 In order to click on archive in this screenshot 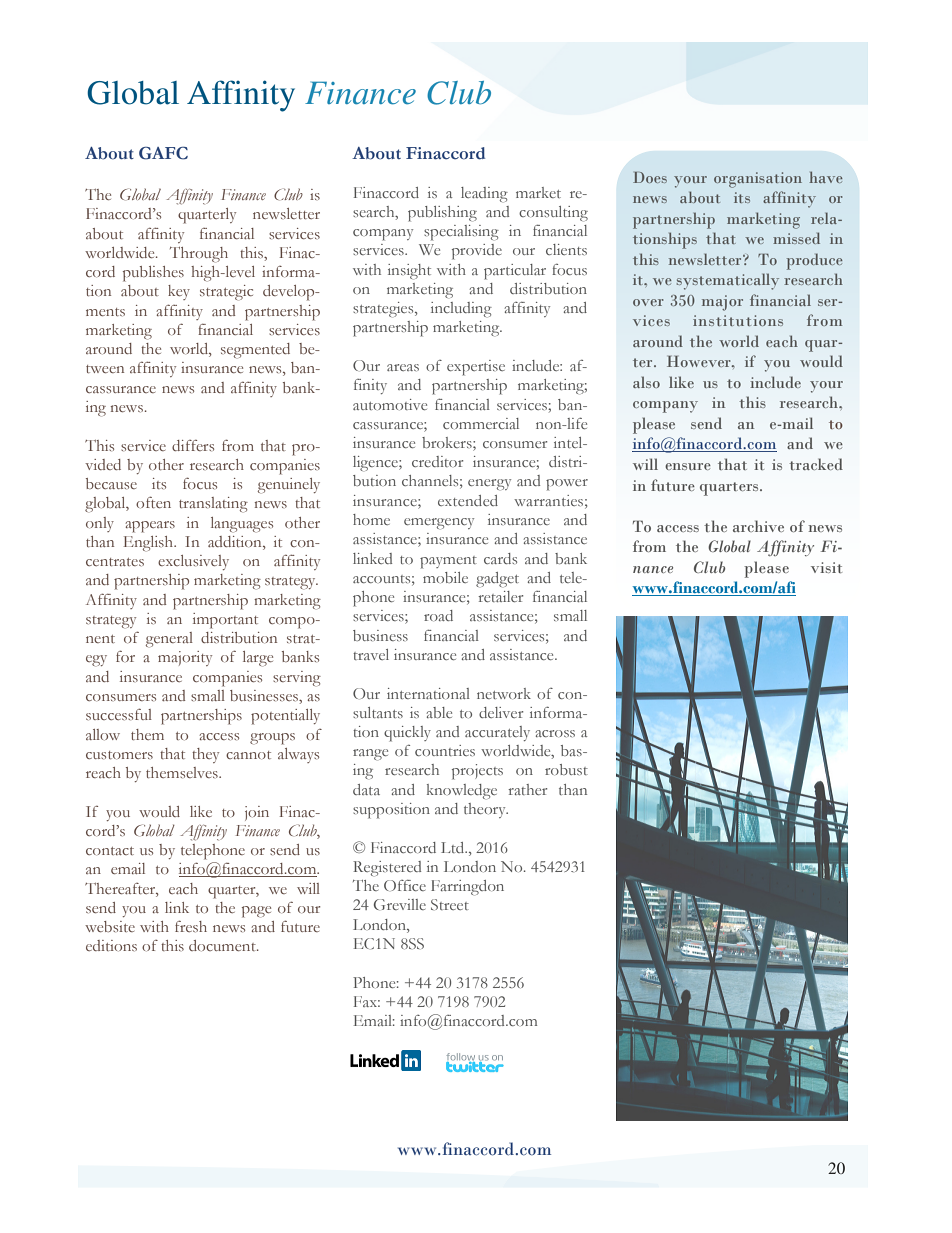, I will do `click(758, 526)`.
